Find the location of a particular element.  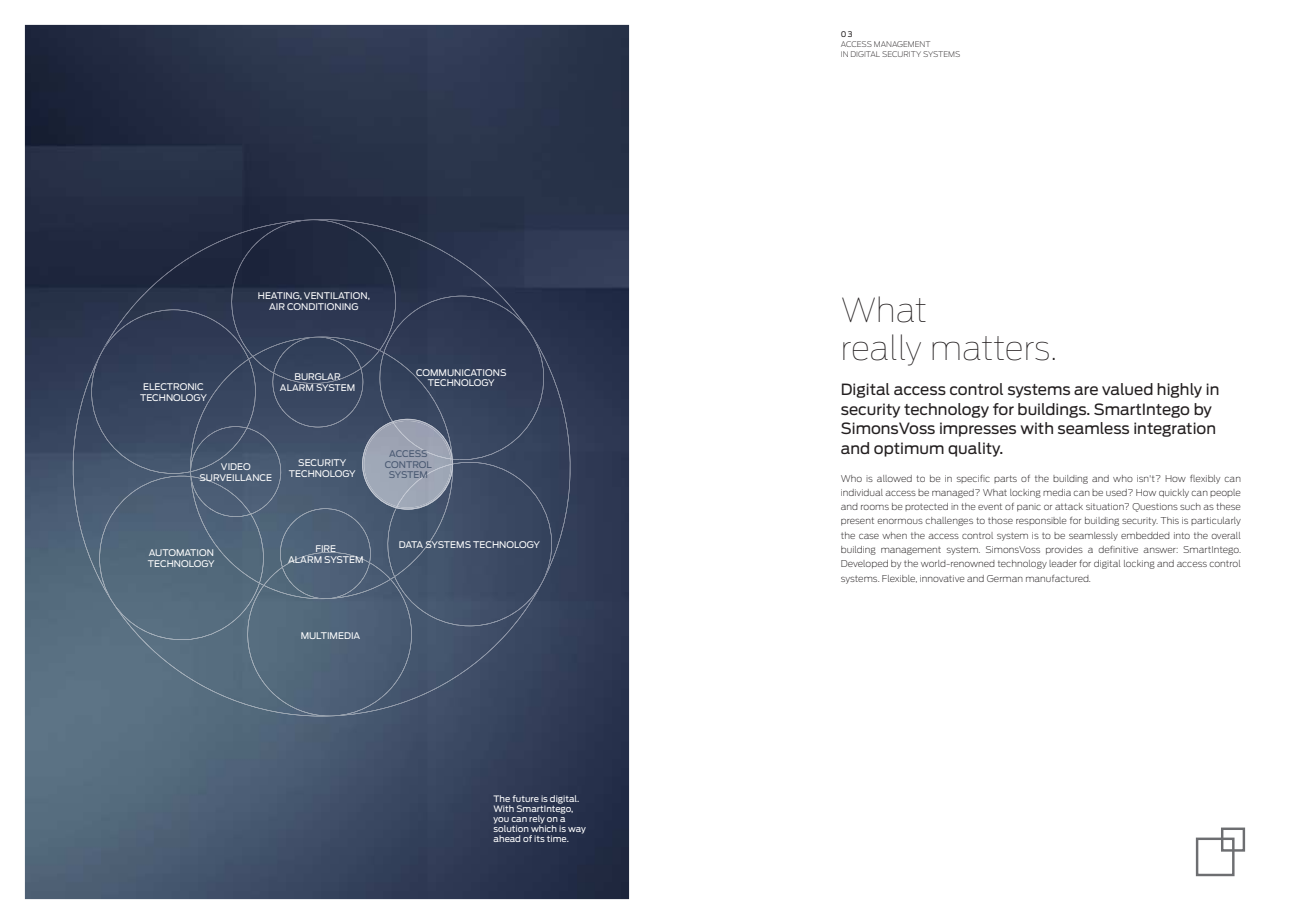

Developed is located at coordinates (864, 564).
